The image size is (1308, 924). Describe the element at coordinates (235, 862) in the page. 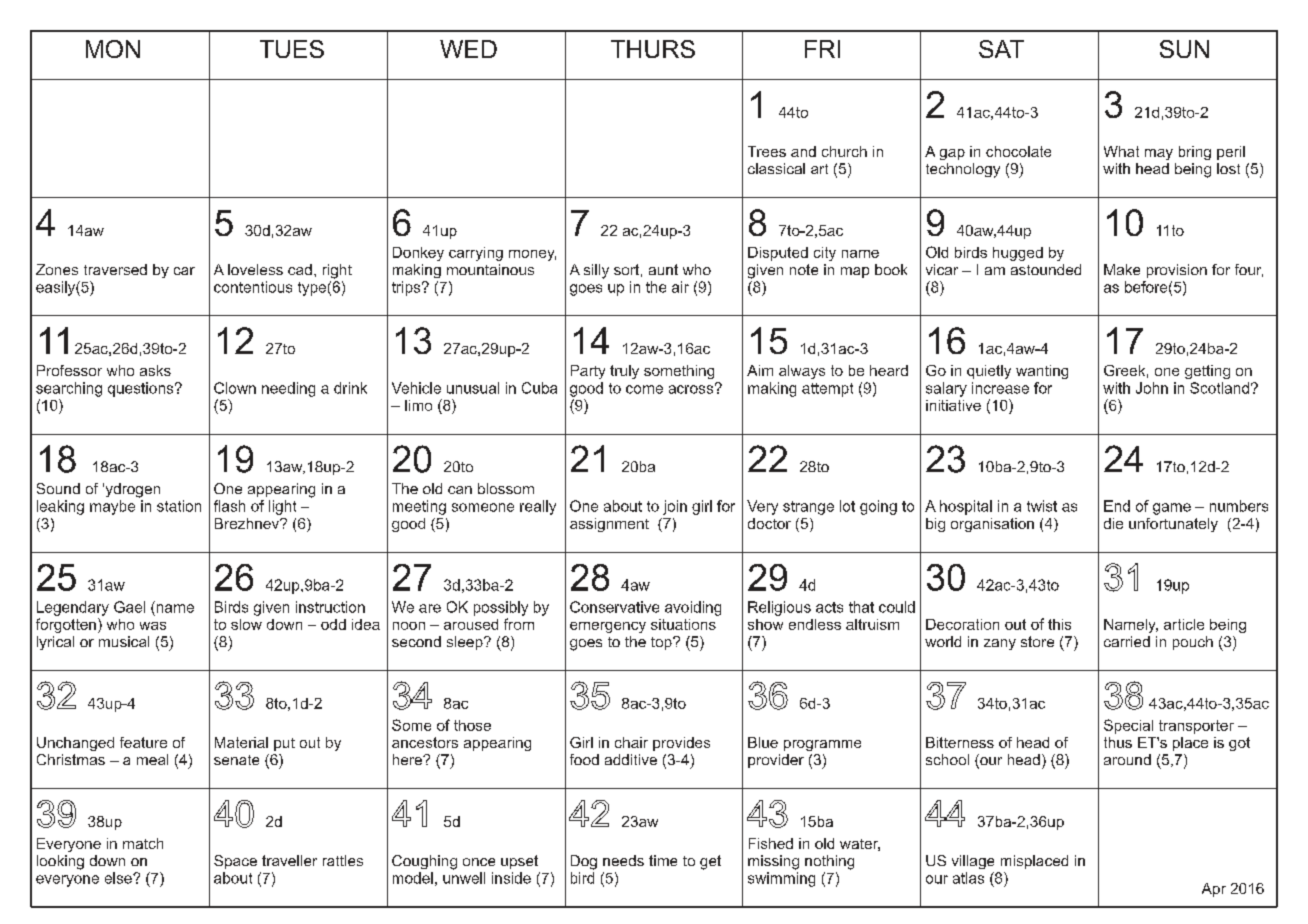

I see `Space` at that location.
